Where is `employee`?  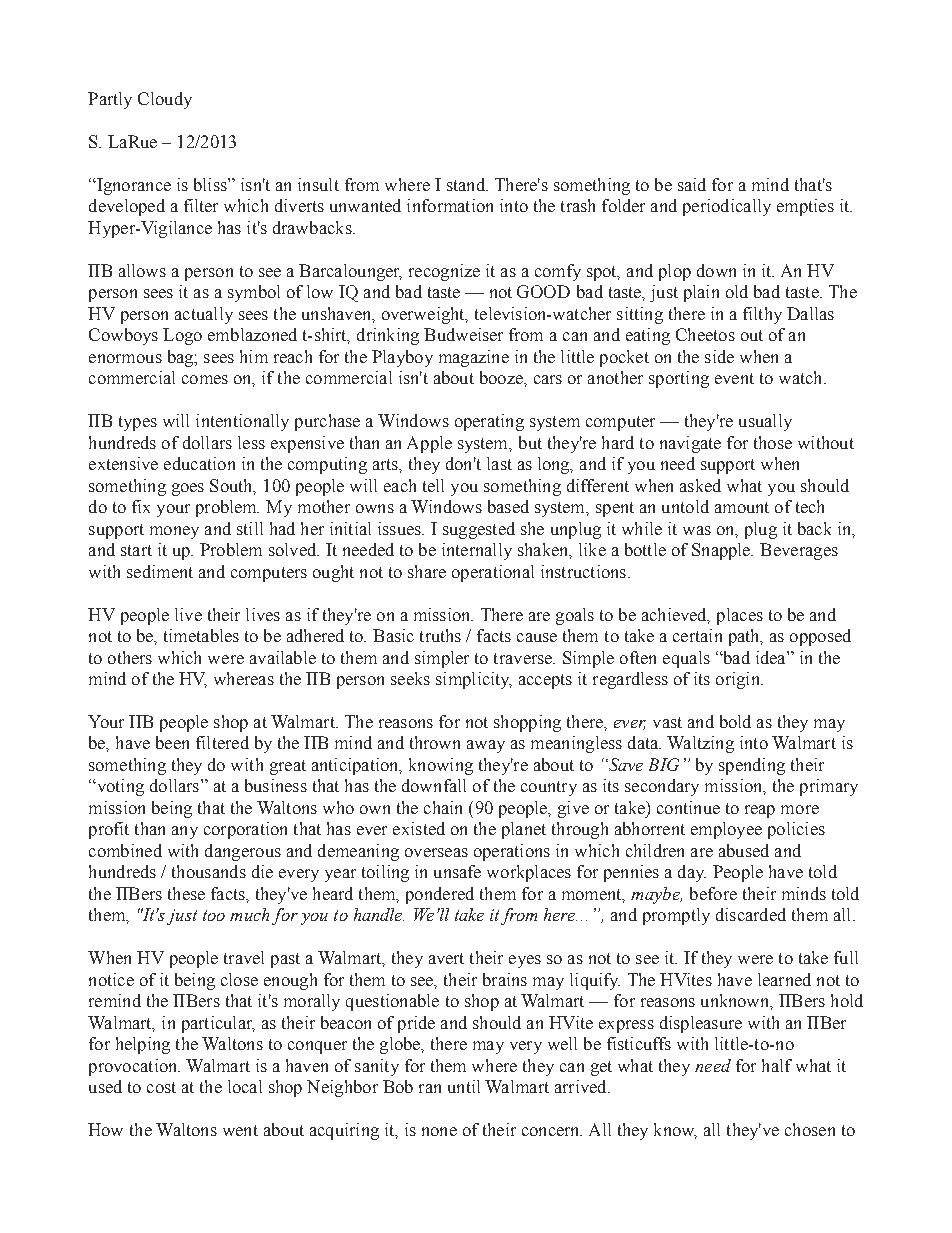 employee is located at coordinates (726, 830).
